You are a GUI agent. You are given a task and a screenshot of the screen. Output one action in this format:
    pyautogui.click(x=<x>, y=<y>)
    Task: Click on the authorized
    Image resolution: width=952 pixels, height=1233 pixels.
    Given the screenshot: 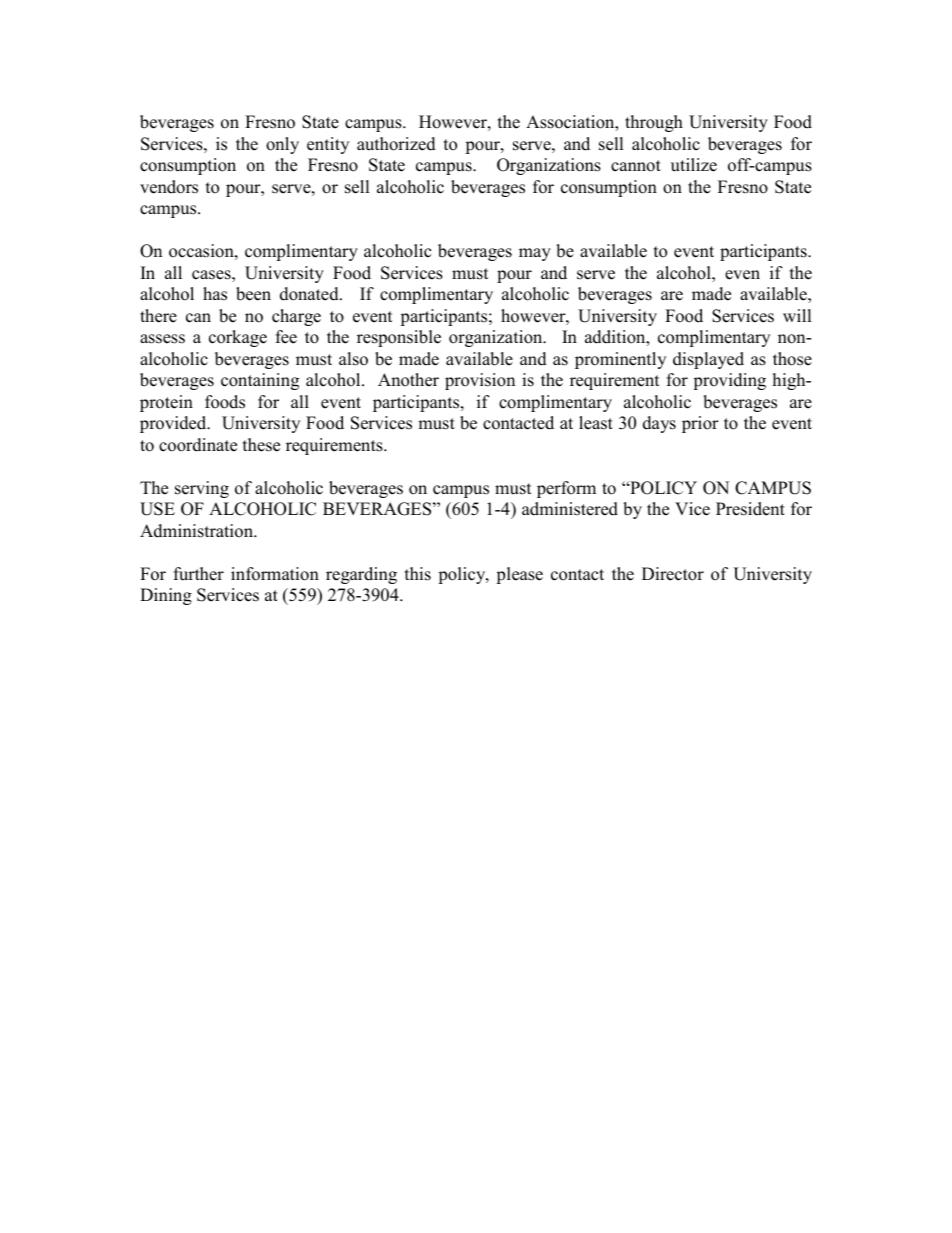 What is the action you would take?
    pyautogui.click(x=396, y=144)
